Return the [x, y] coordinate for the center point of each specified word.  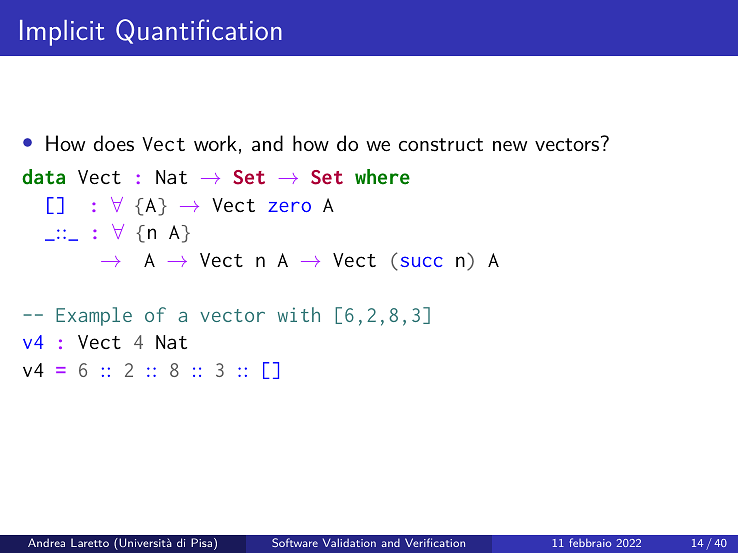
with [299, 314]
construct [441, 145]
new [510, 146]
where [382, 177]
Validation [349, 542]
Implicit [62, 33]
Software [295, 542]
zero [289, 206]
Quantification [199, 31]
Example [94, 316]
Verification [435, 542]
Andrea [46, 542]
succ [422, 261]
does [114, 143]
